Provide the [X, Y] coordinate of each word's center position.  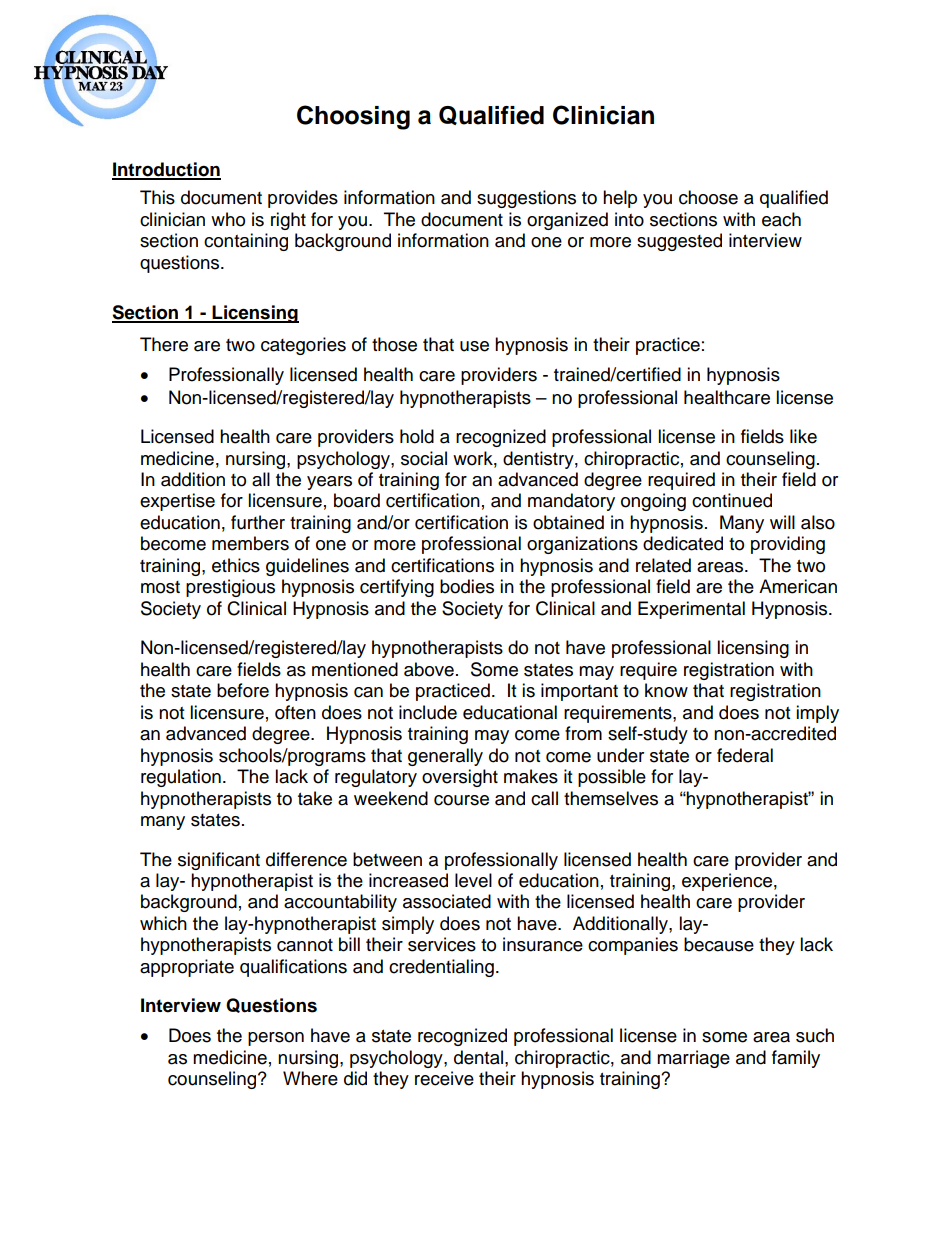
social [424, 458]
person [276, 1039]
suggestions [526, 199]
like [803, 436]
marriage [693, 1059]
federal [745, 755]
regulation [181, 778]
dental [480, 1057]
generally [445, 757]
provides [303, 199]
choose [708, 197]
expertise [177, 502]
